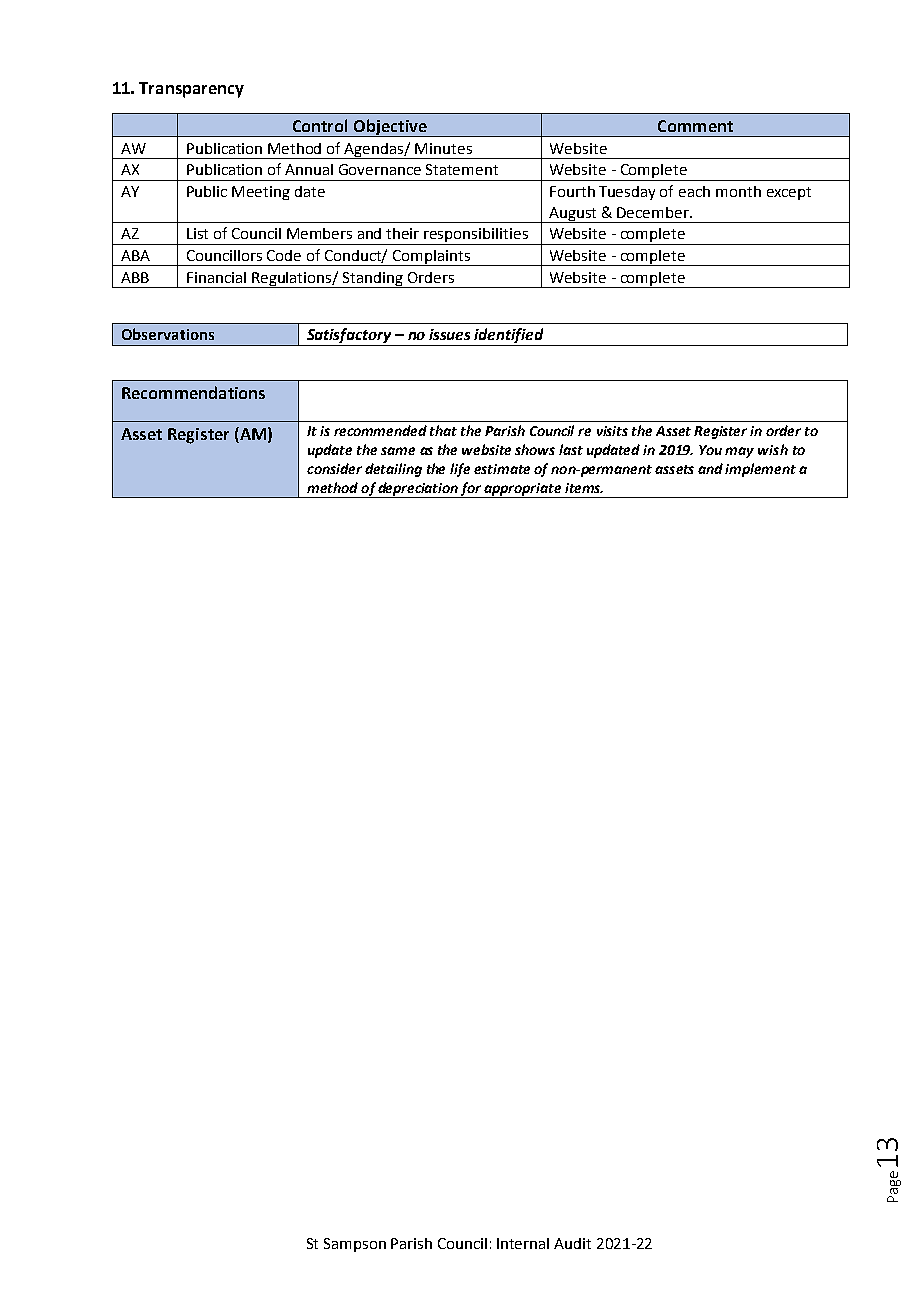 This screenshot has height=1308, width=924. What do you see at coordinates (443, 148) in the screenshot?
I see `Minutes` at bounding box center [443, 148].
